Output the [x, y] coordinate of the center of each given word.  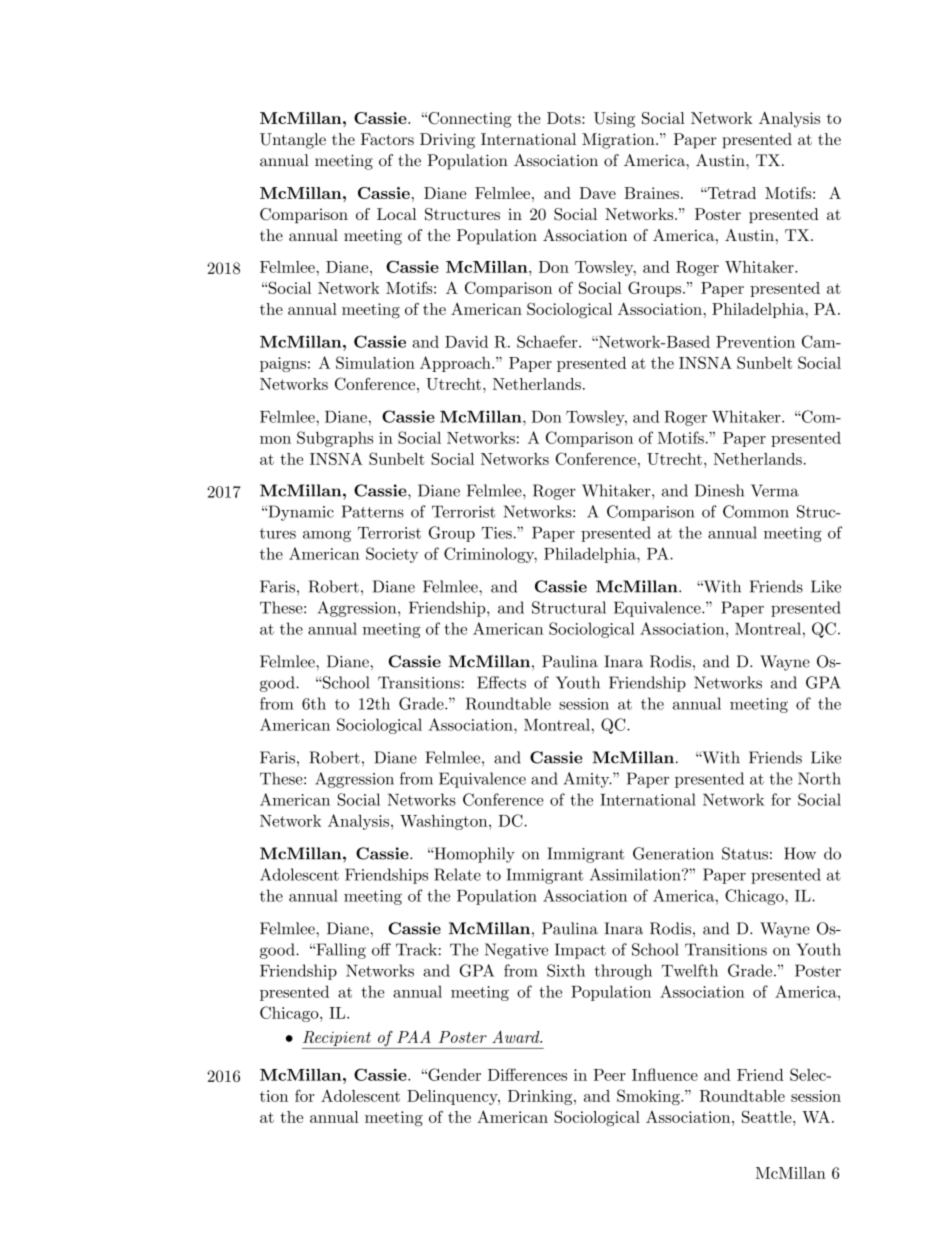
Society [392, 555]
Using [614, 120]
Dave [597, 193]
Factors [387, 139]
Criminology [490, 555]
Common [756, 511]
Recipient [337, 1040]
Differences [527, 1074]
